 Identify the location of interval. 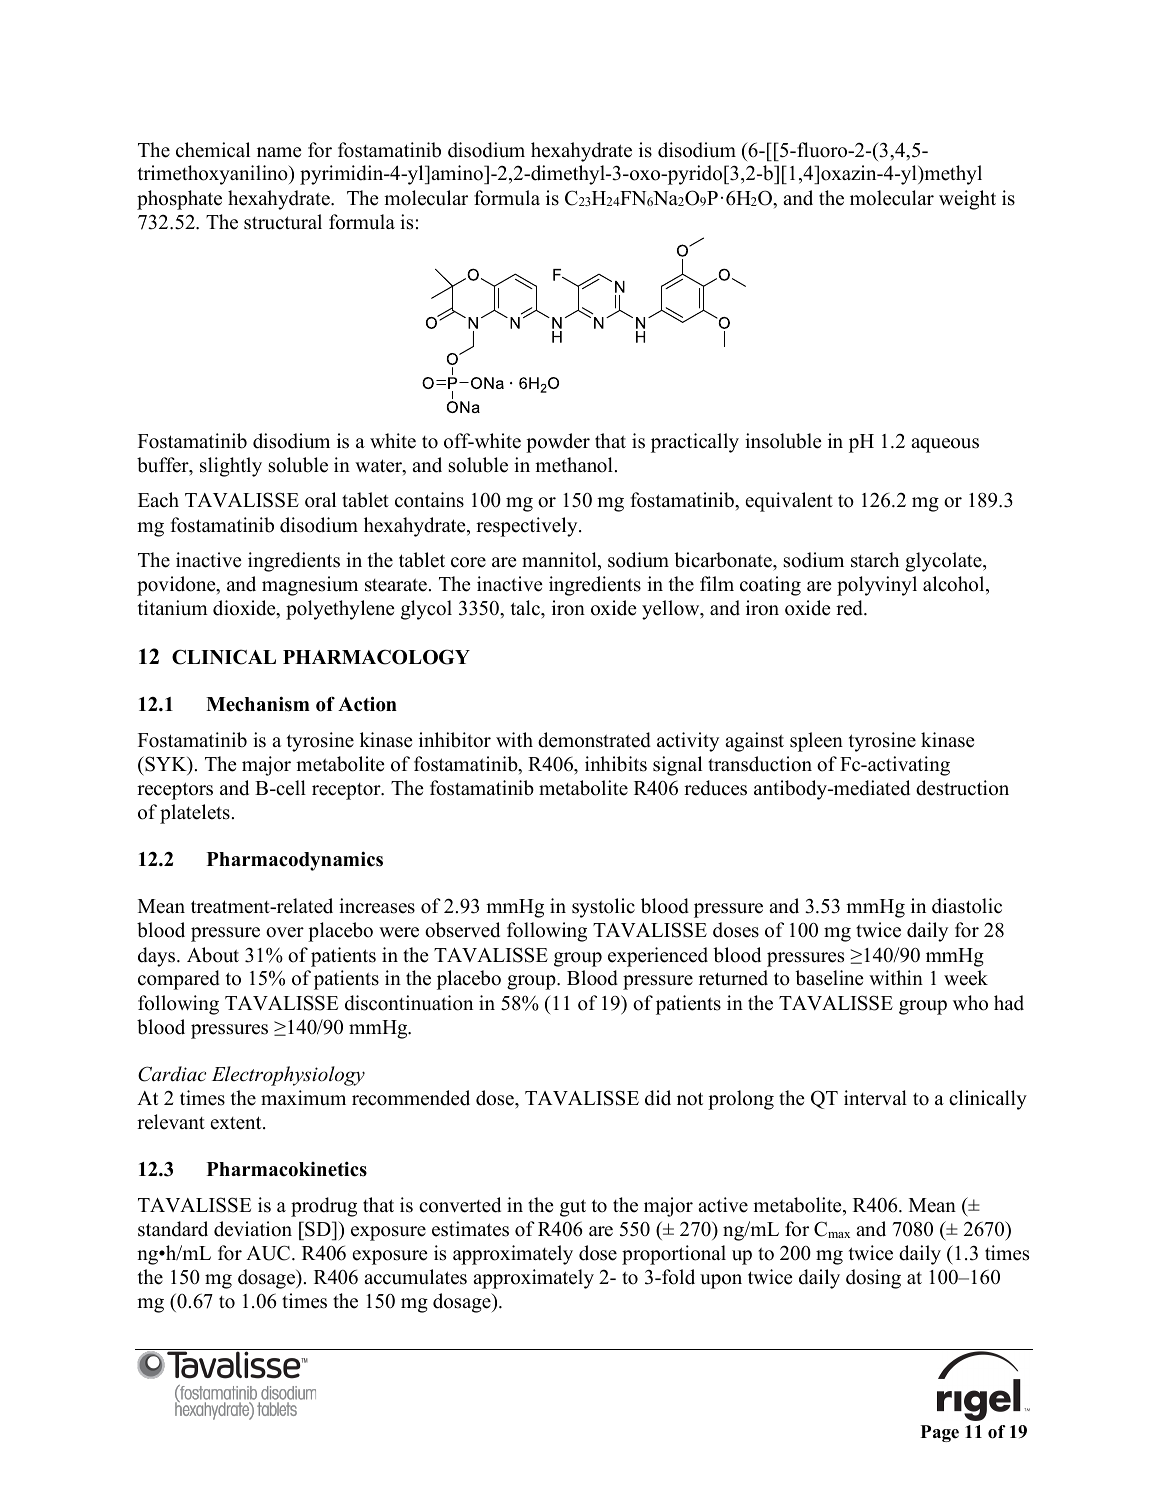
(875, 1098).
